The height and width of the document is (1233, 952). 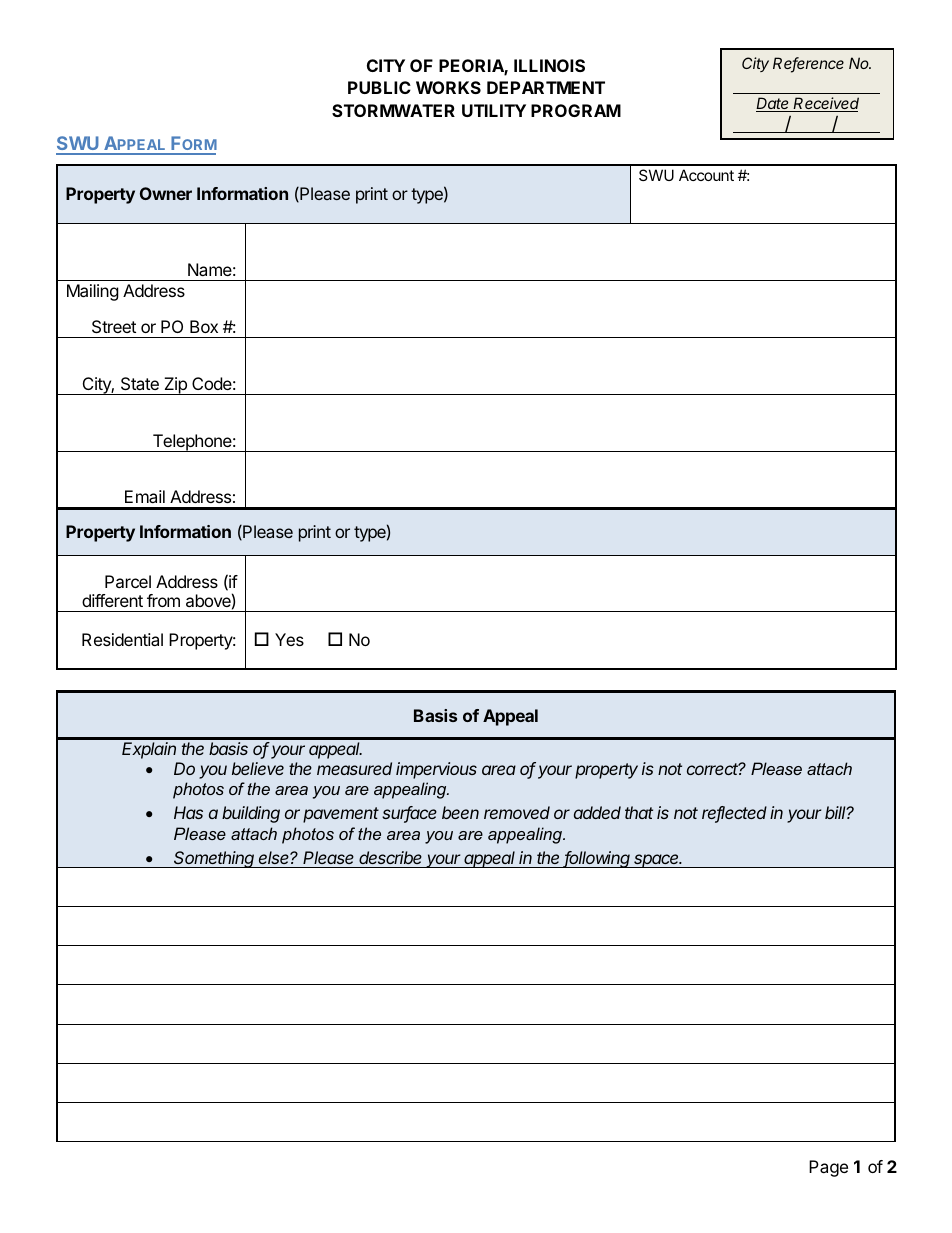 I want to click on from, so click(x=163, y=600).
